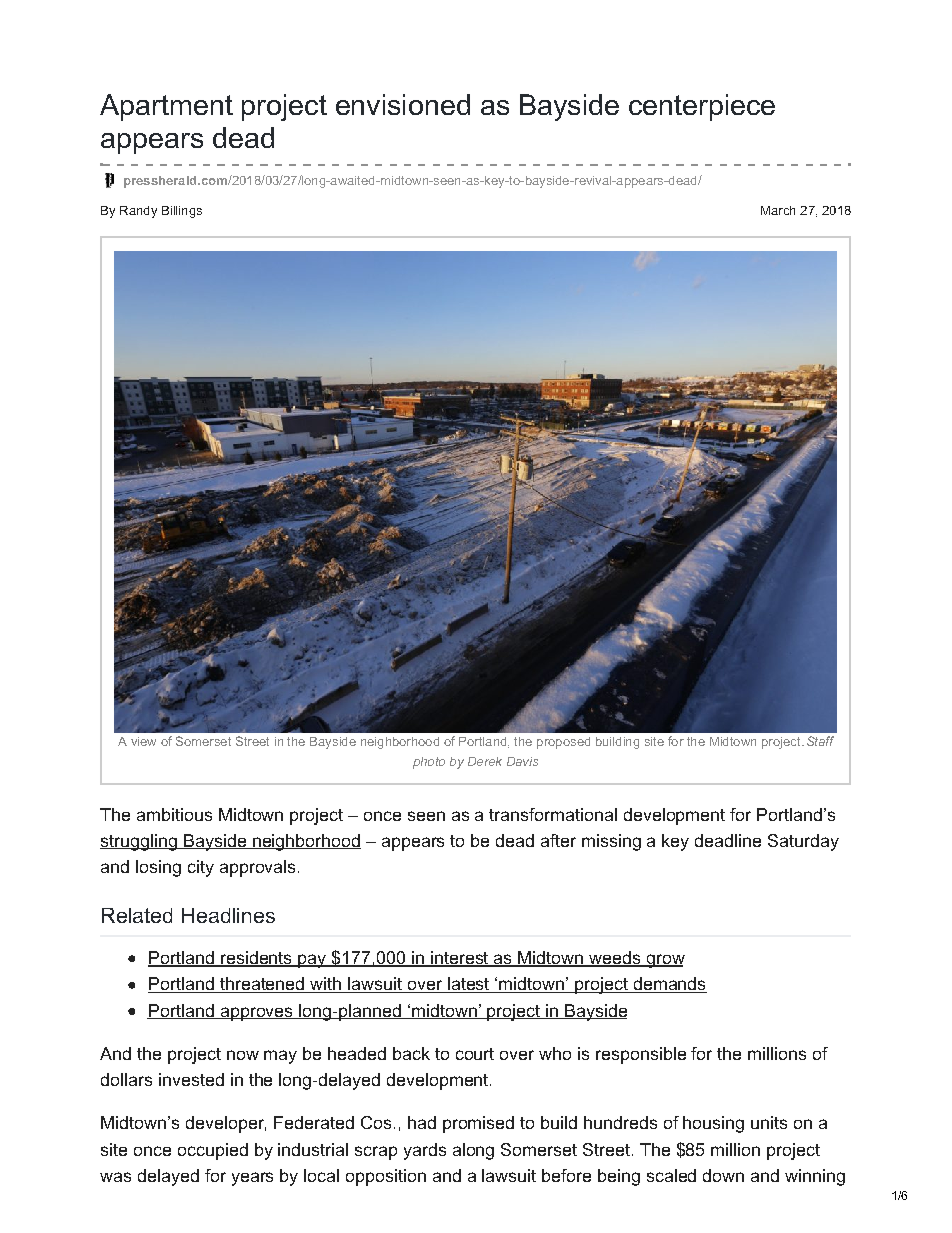 This image has width=952, height=1233. I want to click on proposed, so click(563, 743).
